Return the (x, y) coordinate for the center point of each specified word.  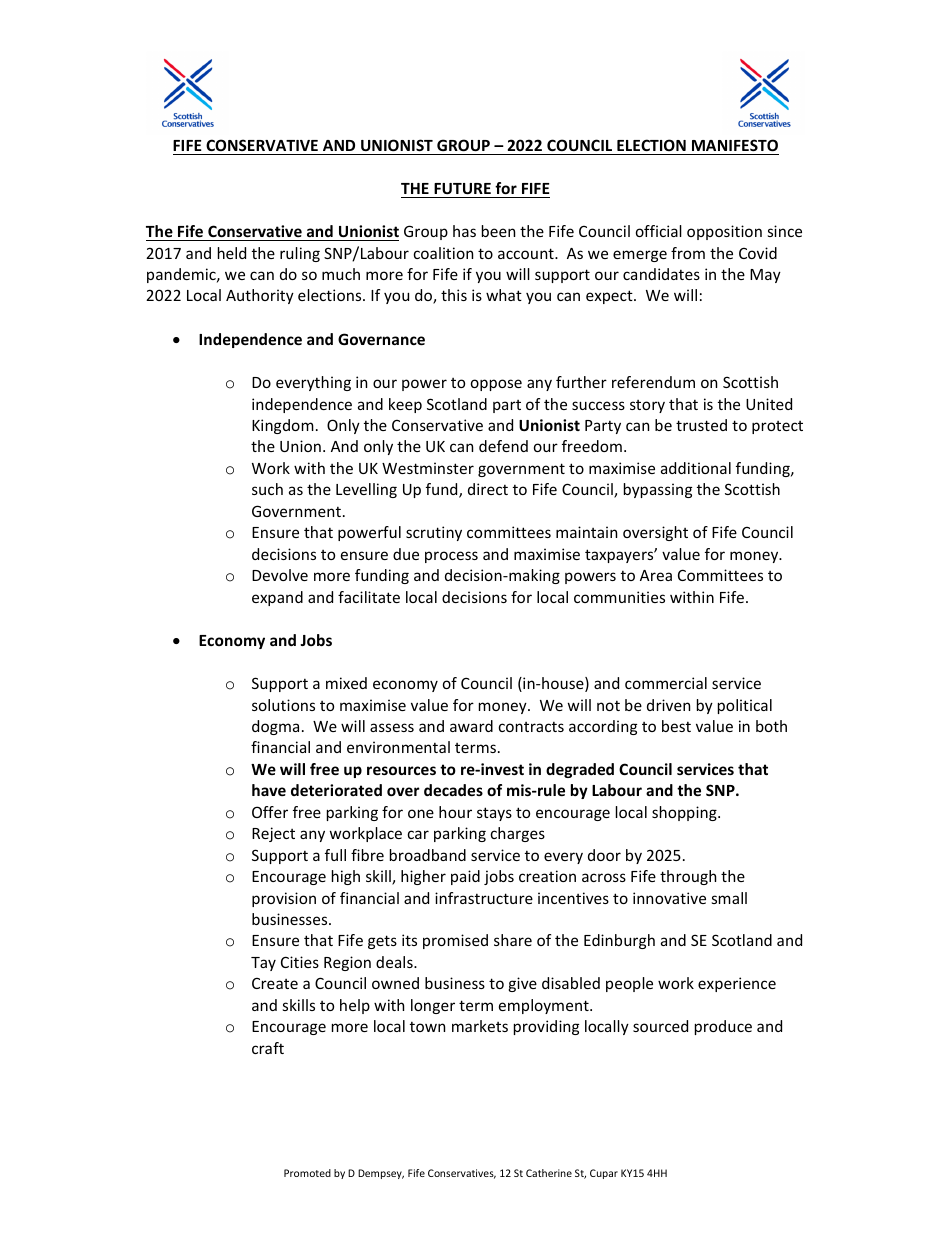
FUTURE (462, 188)
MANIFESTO (734, 147)
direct (488, 489)
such (267, 489)
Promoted (307, 1173)
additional (696, 468)
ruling (300, 254)
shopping (685, 813)
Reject (273, 834)
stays (494, 814)
